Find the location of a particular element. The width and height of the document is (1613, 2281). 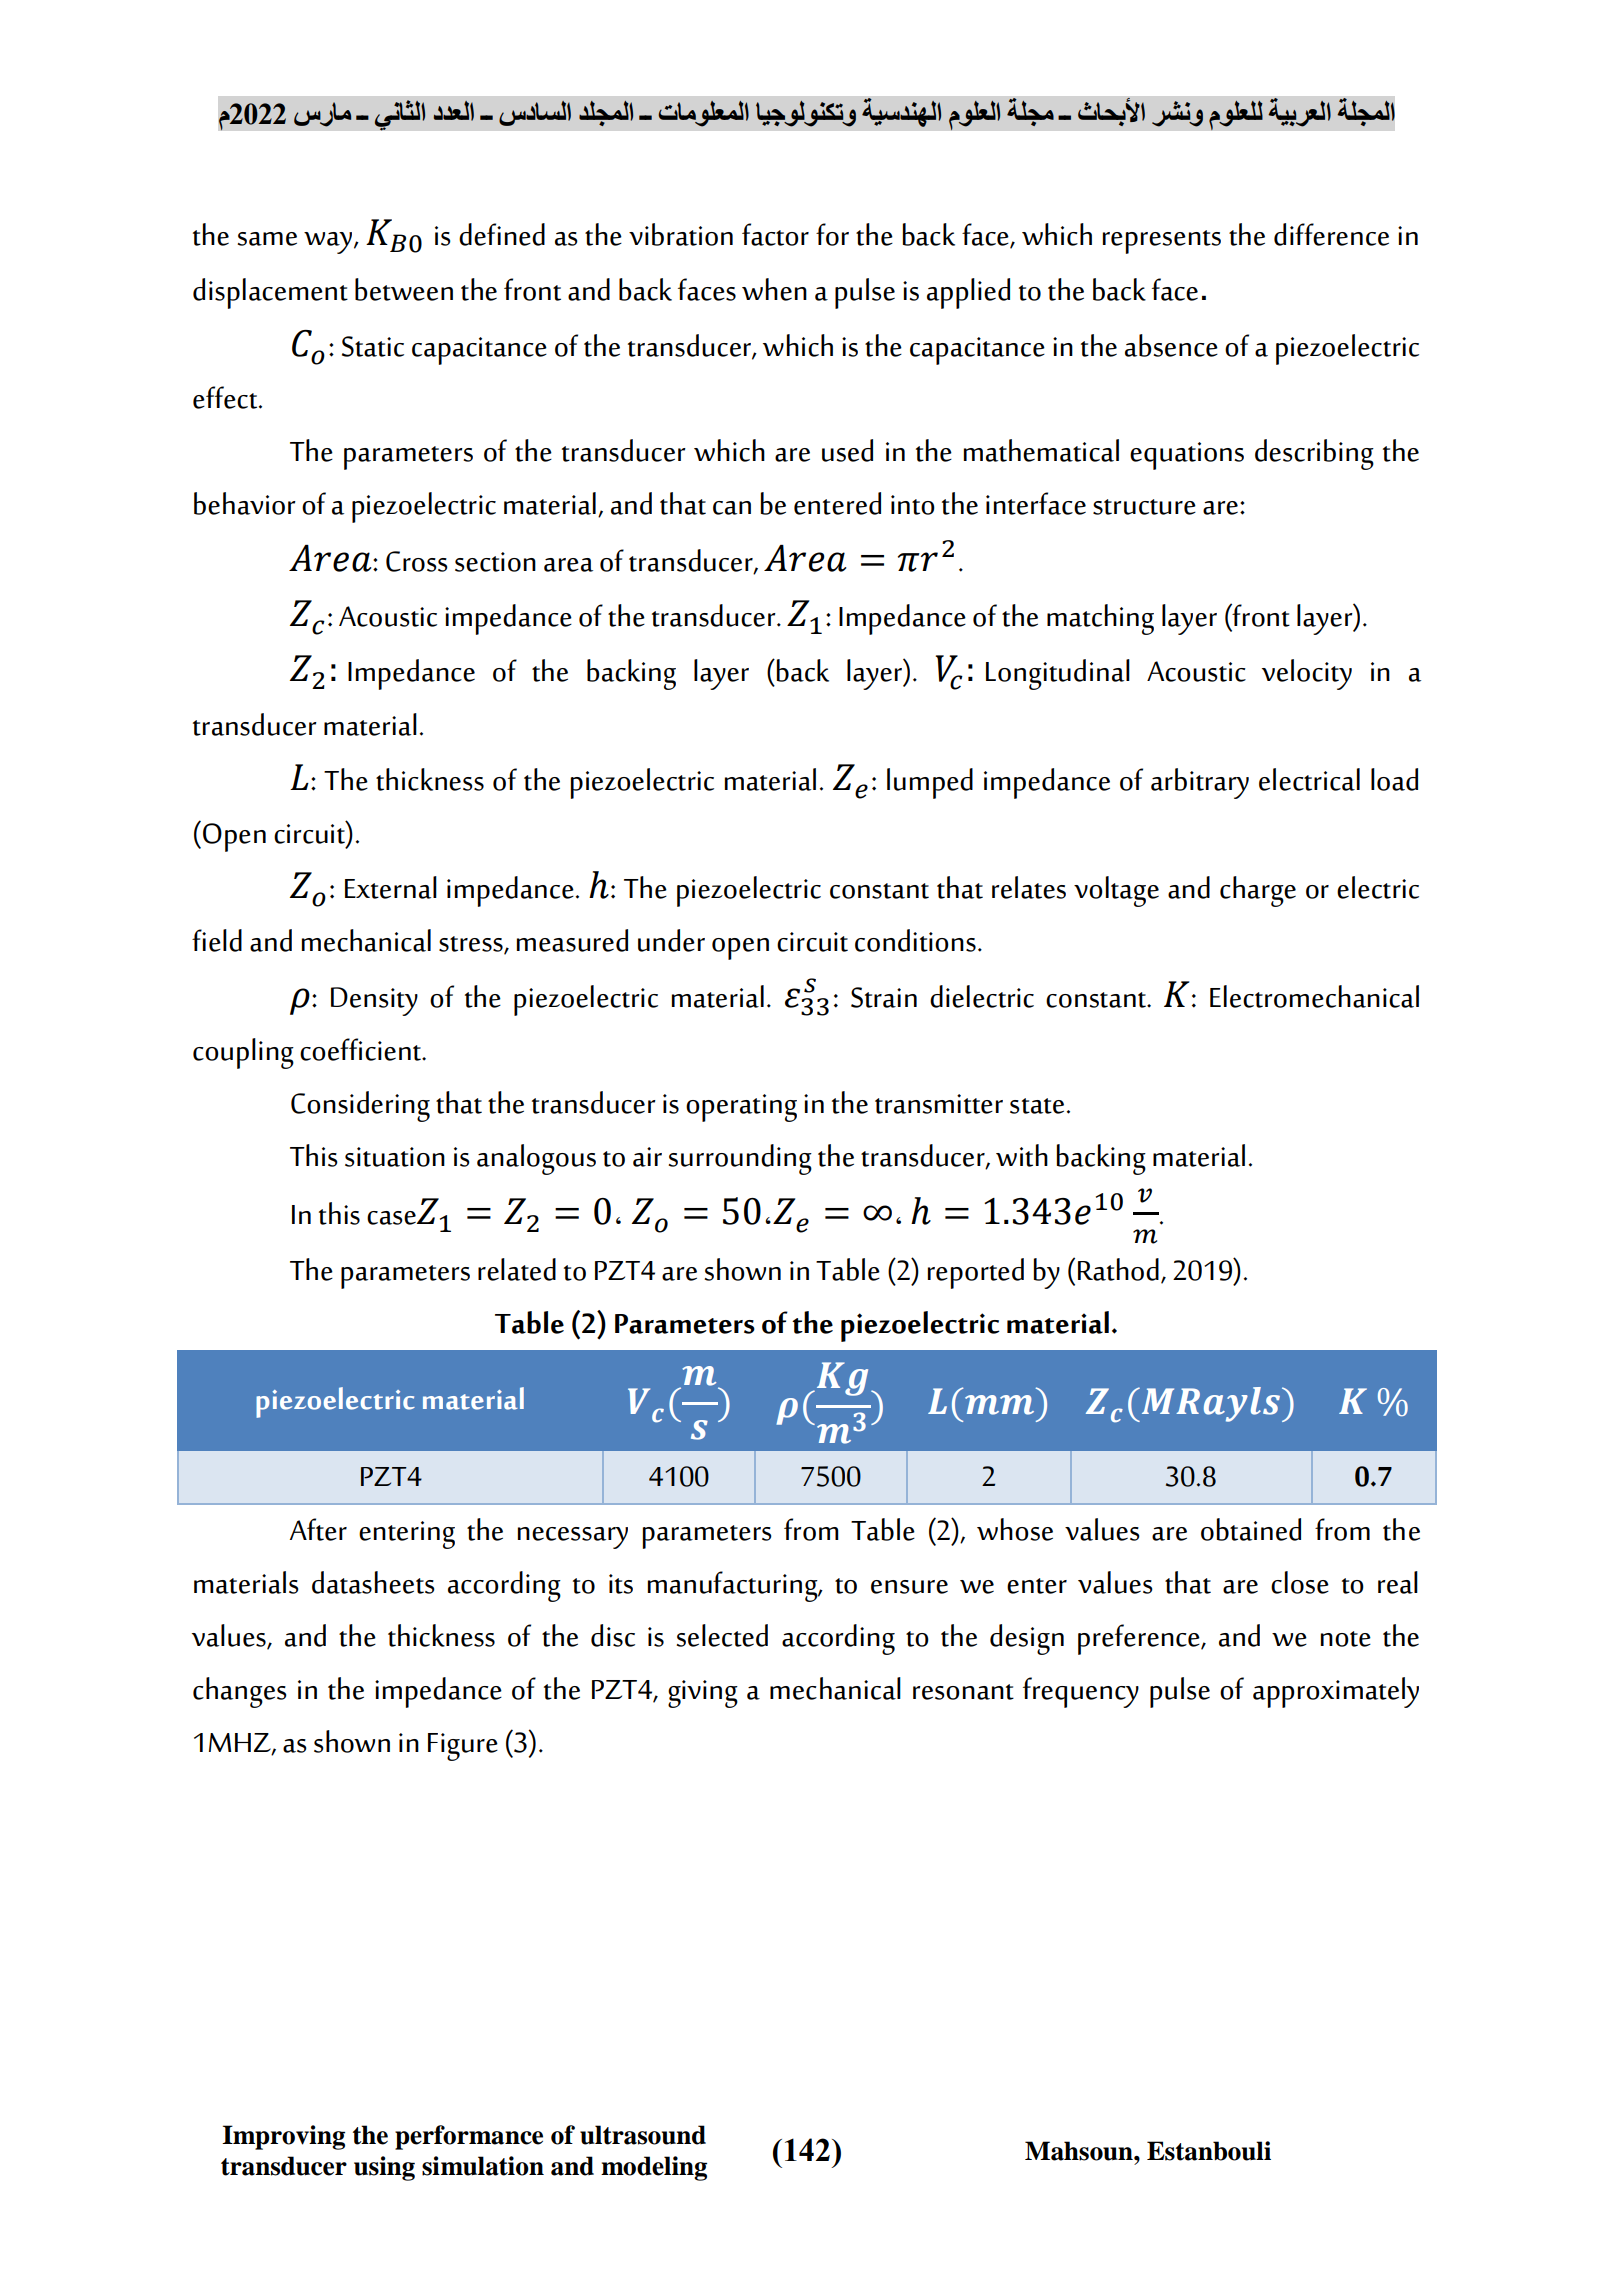

lumped is located at coordinates (930, 783).
